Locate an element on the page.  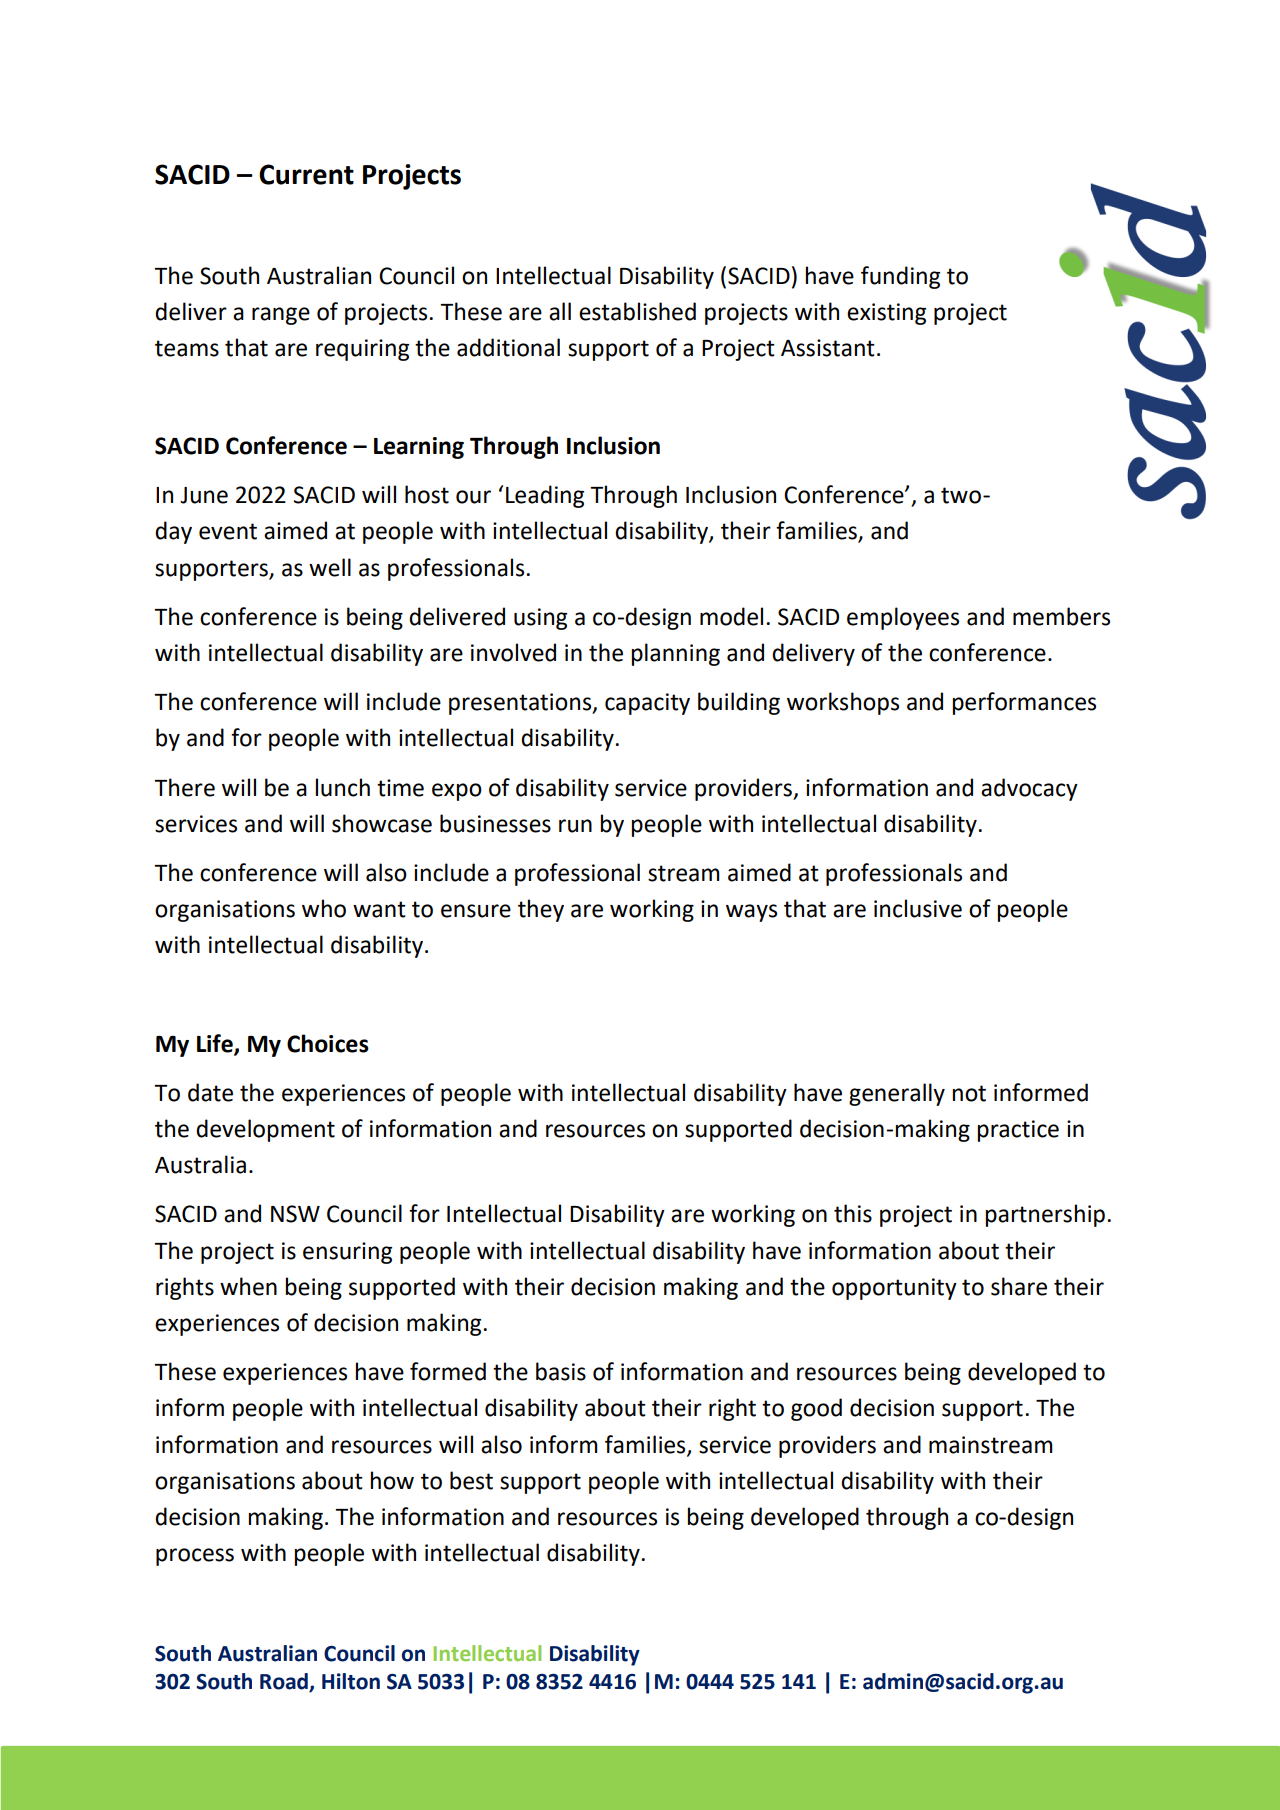
basis is located at coordinates (561, 1371).
